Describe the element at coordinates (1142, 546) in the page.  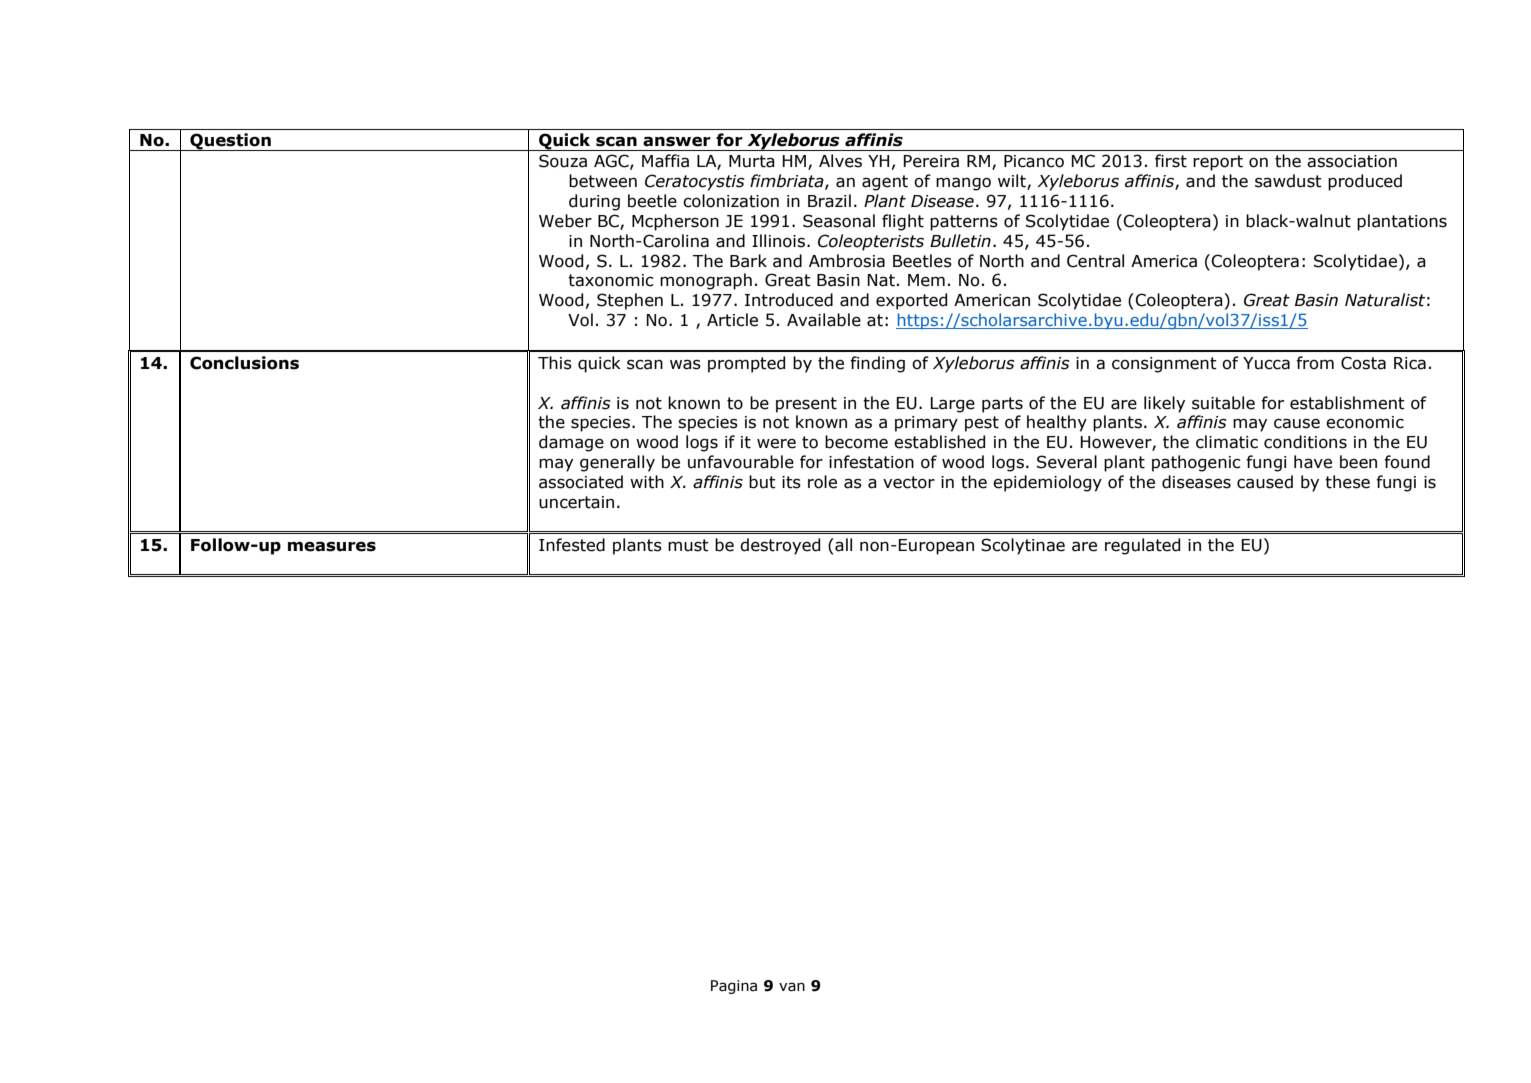
I see `regulated` at that location.
